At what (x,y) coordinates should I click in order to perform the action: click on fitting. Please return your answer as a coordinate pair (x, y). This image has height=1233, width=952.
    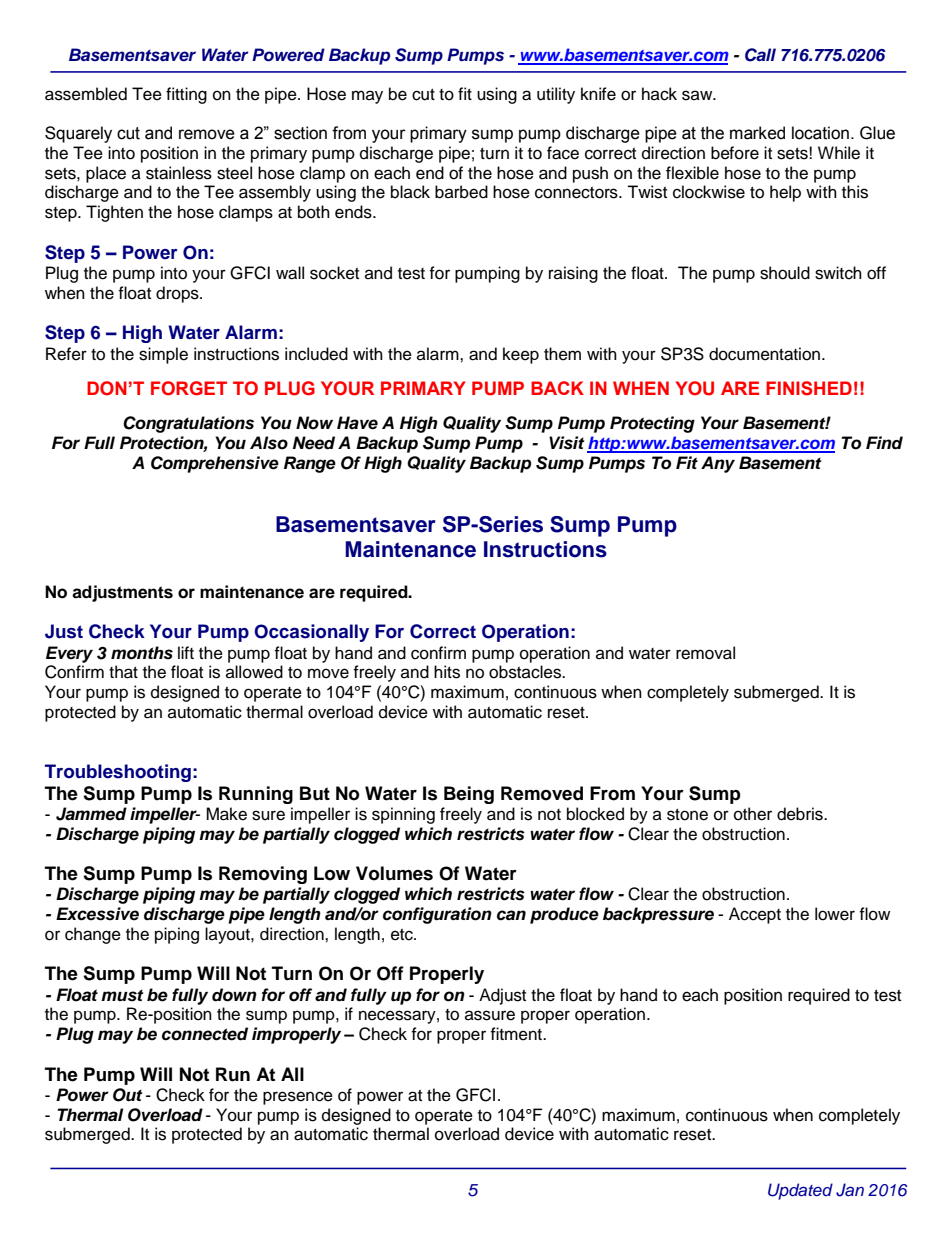
    Looking at the image, I should click on (186, 95).
